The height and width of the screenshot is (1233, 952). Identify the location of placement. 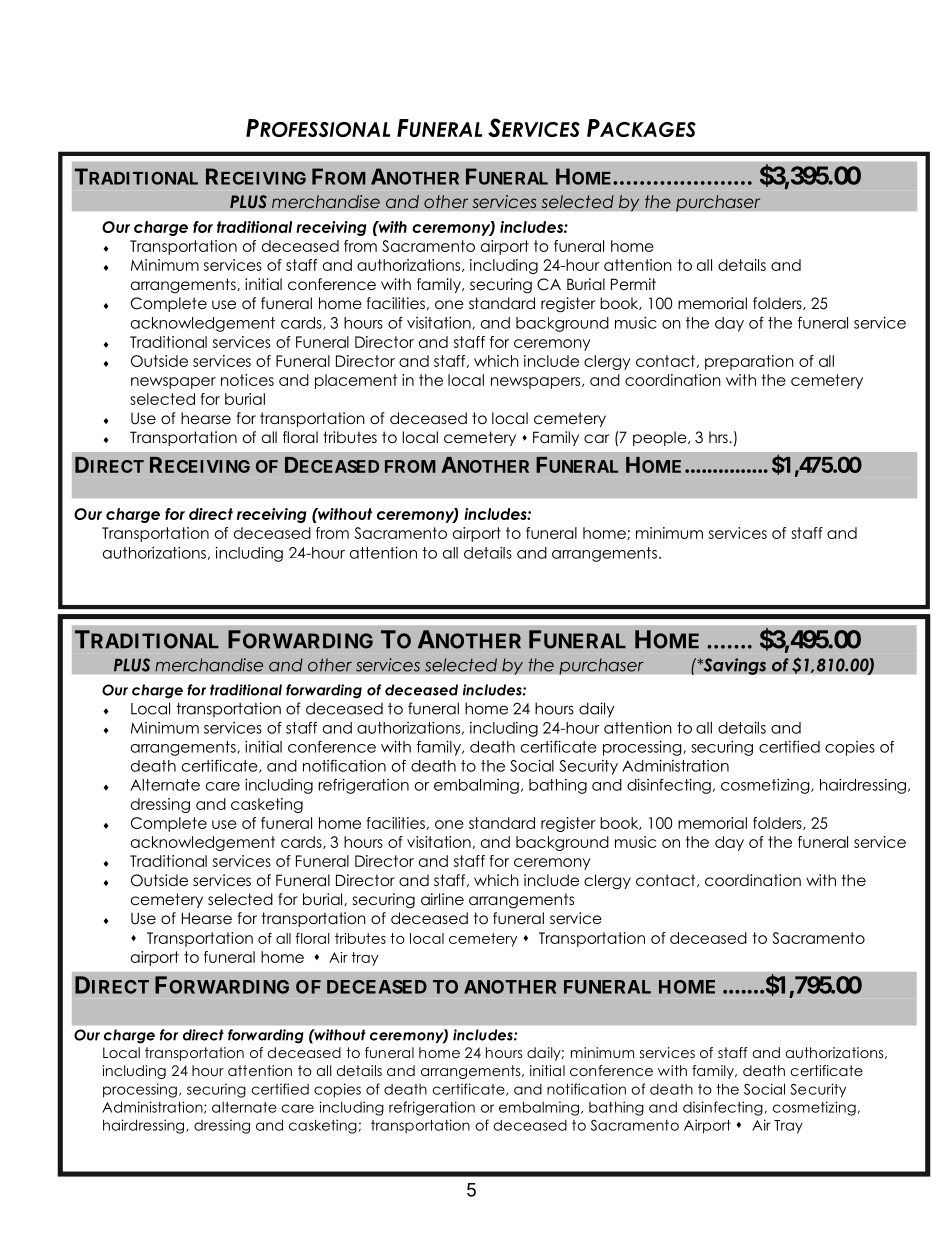
(356, 381).
